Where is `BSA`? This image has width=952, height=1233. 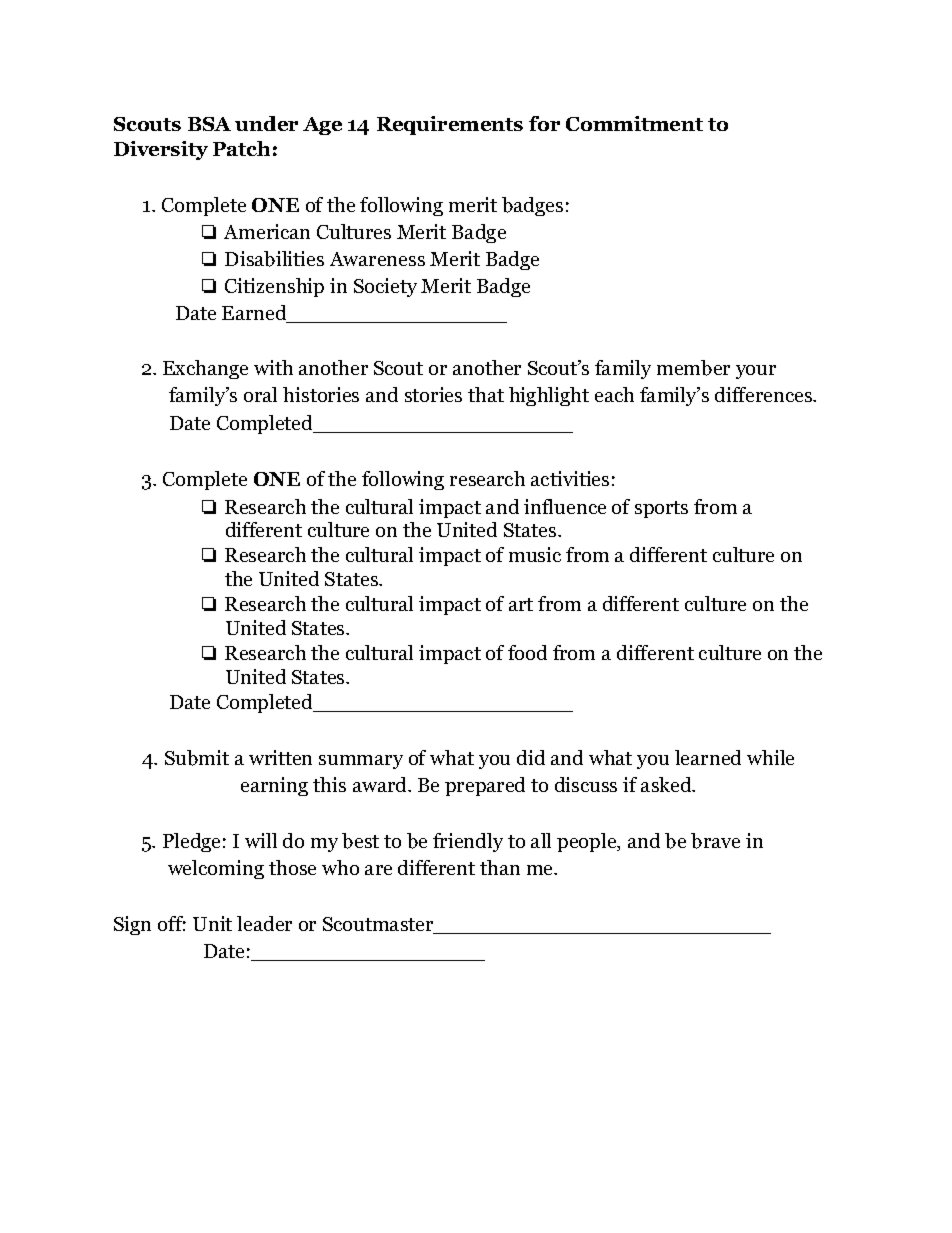 BSA is located at coordinates (209, 124).
